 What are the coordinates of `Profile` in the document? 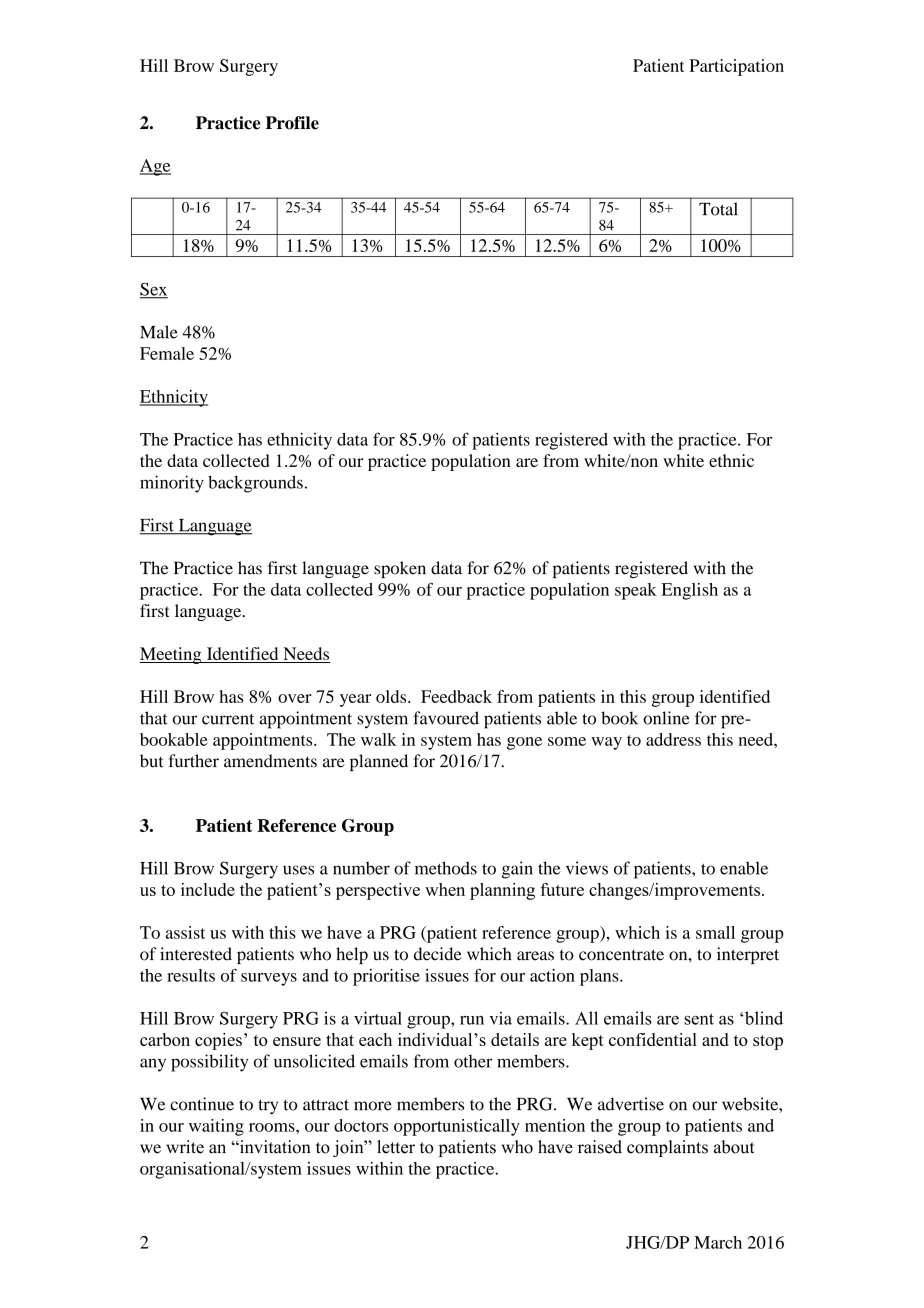 It's located at (292, 123).
